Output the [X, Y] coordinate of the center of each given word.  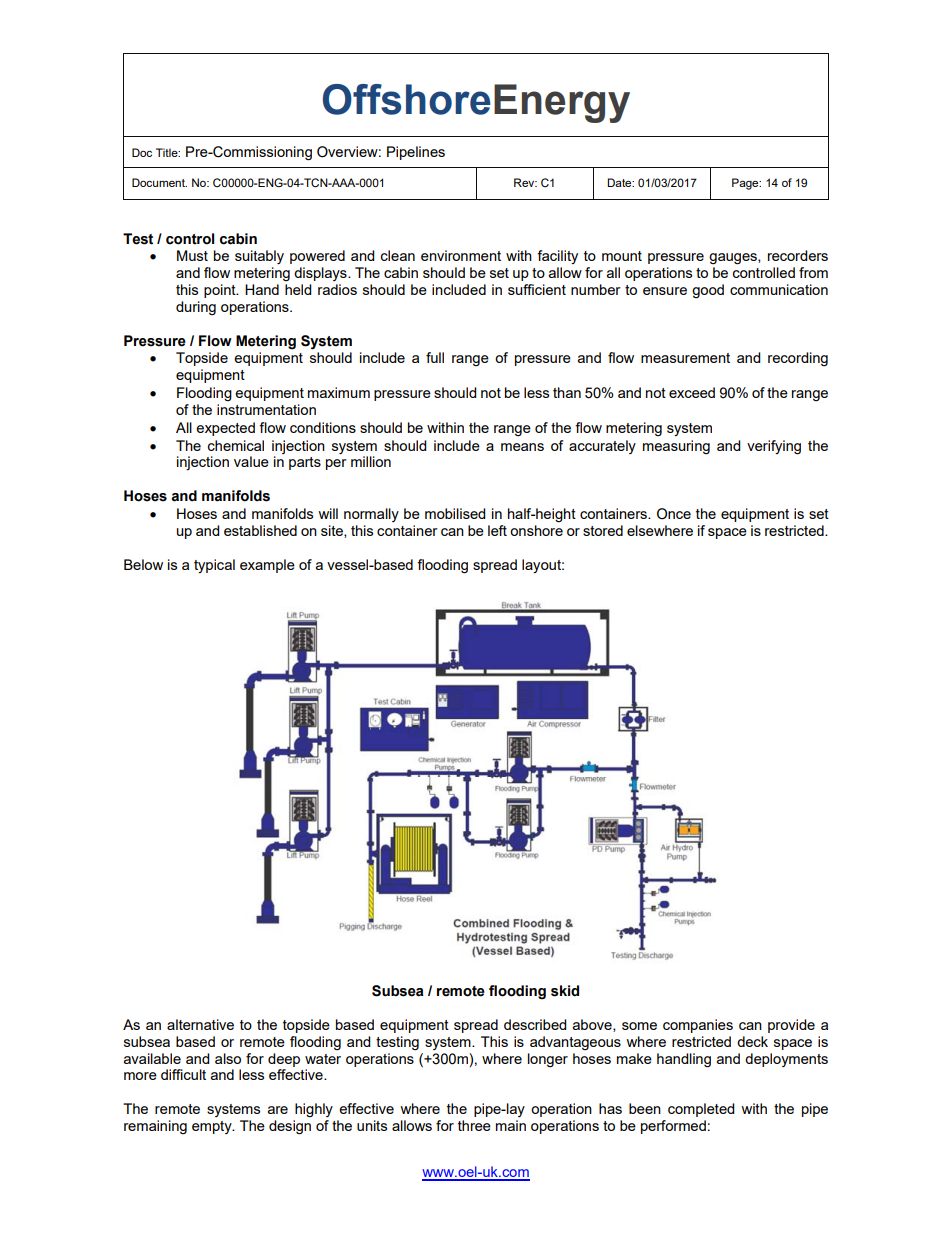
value [251, 461]
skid [565, 991]
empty [213, 1127]
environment [461, 255]
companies [698, 1026]
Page [746, 184]
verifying [774, 447]
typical [214, 566]
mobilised [455, 513]
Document [159, 182]
